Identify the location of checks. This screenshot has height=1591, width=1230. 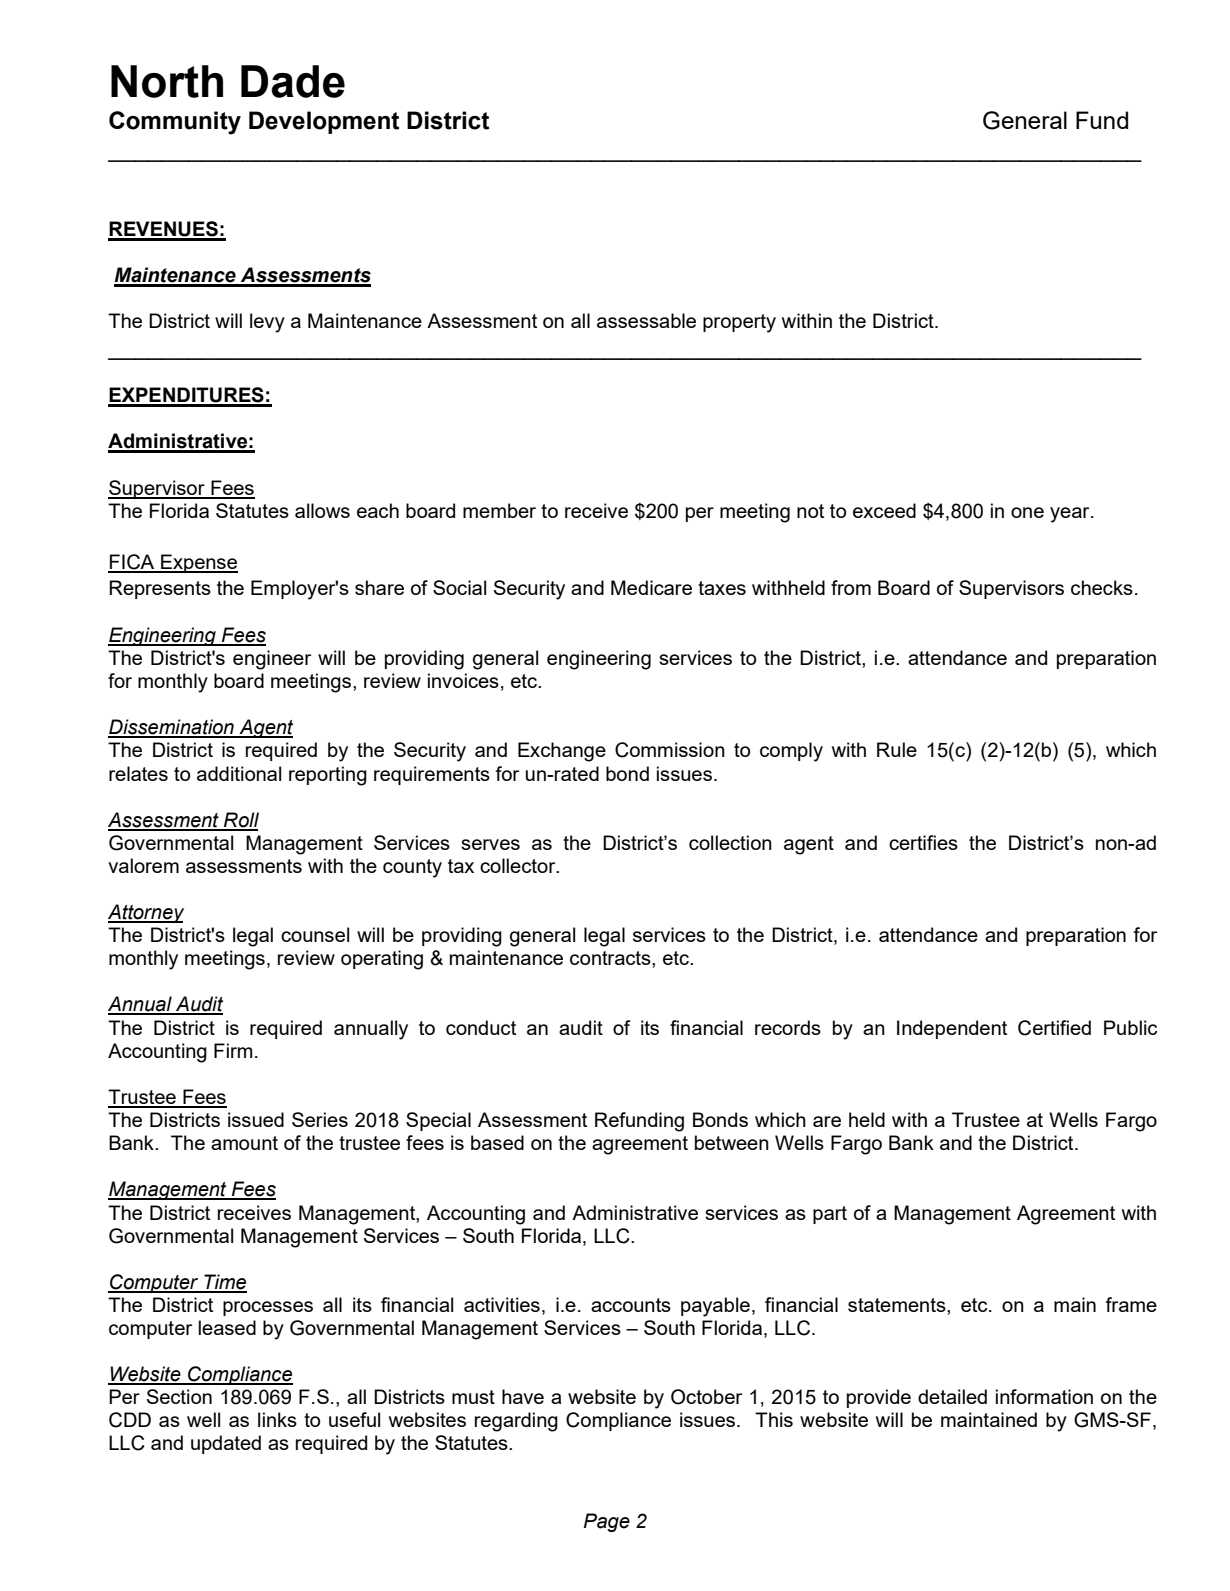
(1102, 587).
